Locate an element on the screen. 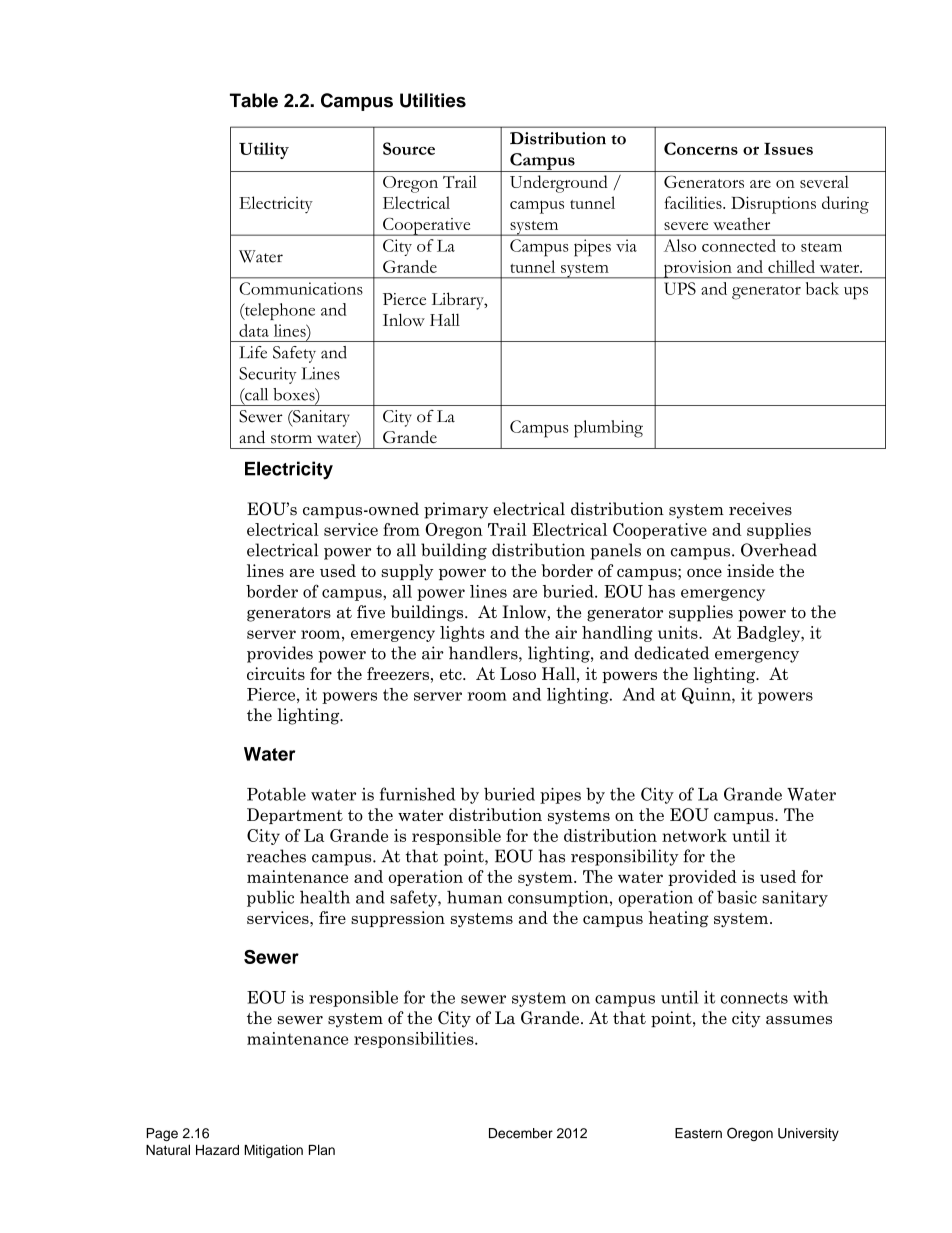 This screenshot has width=952, height=1233. via is located at coordinates (626, 245).
